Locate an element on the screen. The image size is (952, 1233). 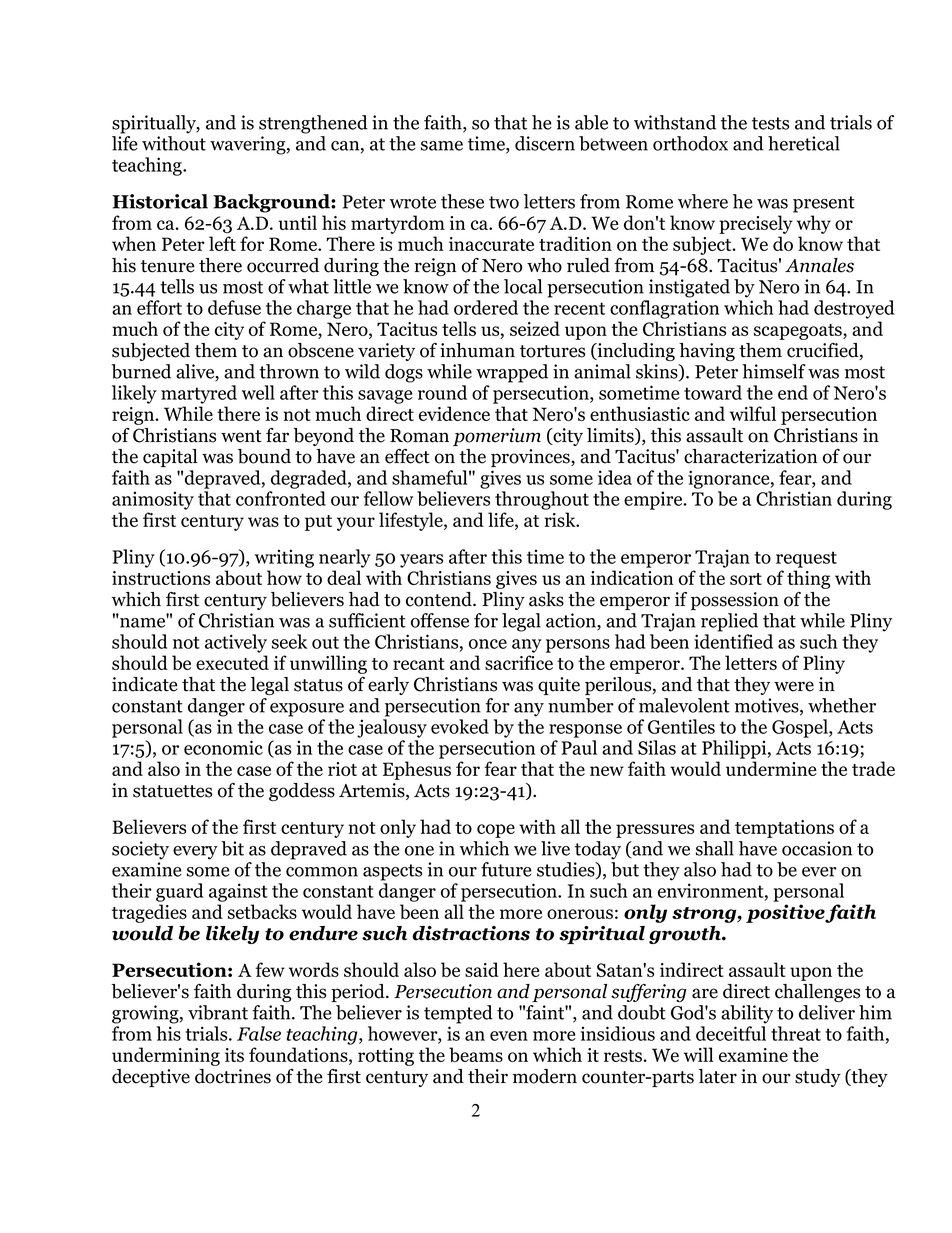
tests is located at coordinates (770, 123).
